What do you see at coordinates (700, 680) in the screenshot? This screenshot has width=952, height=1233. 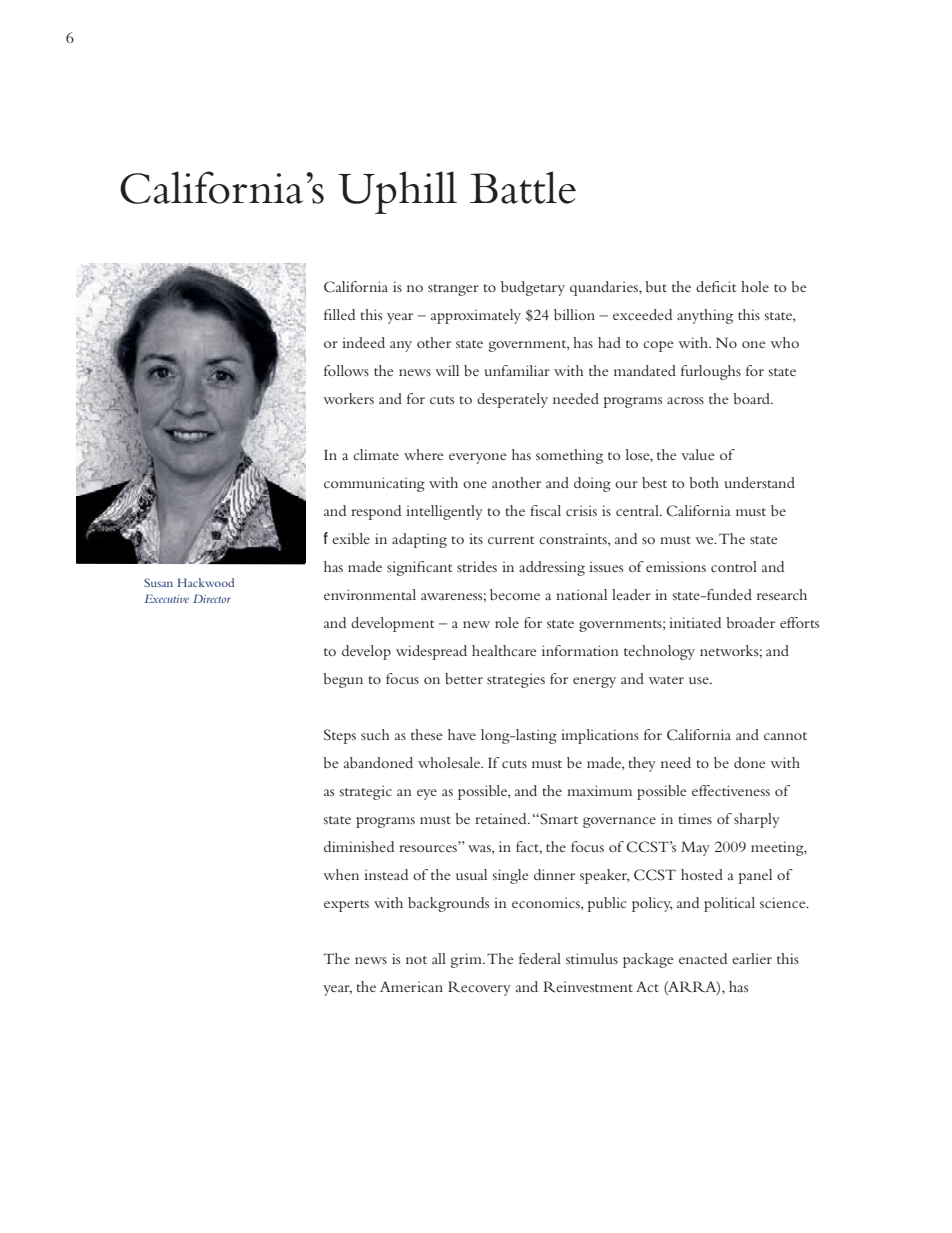 I see `use` at bounding box center [700, 680].
